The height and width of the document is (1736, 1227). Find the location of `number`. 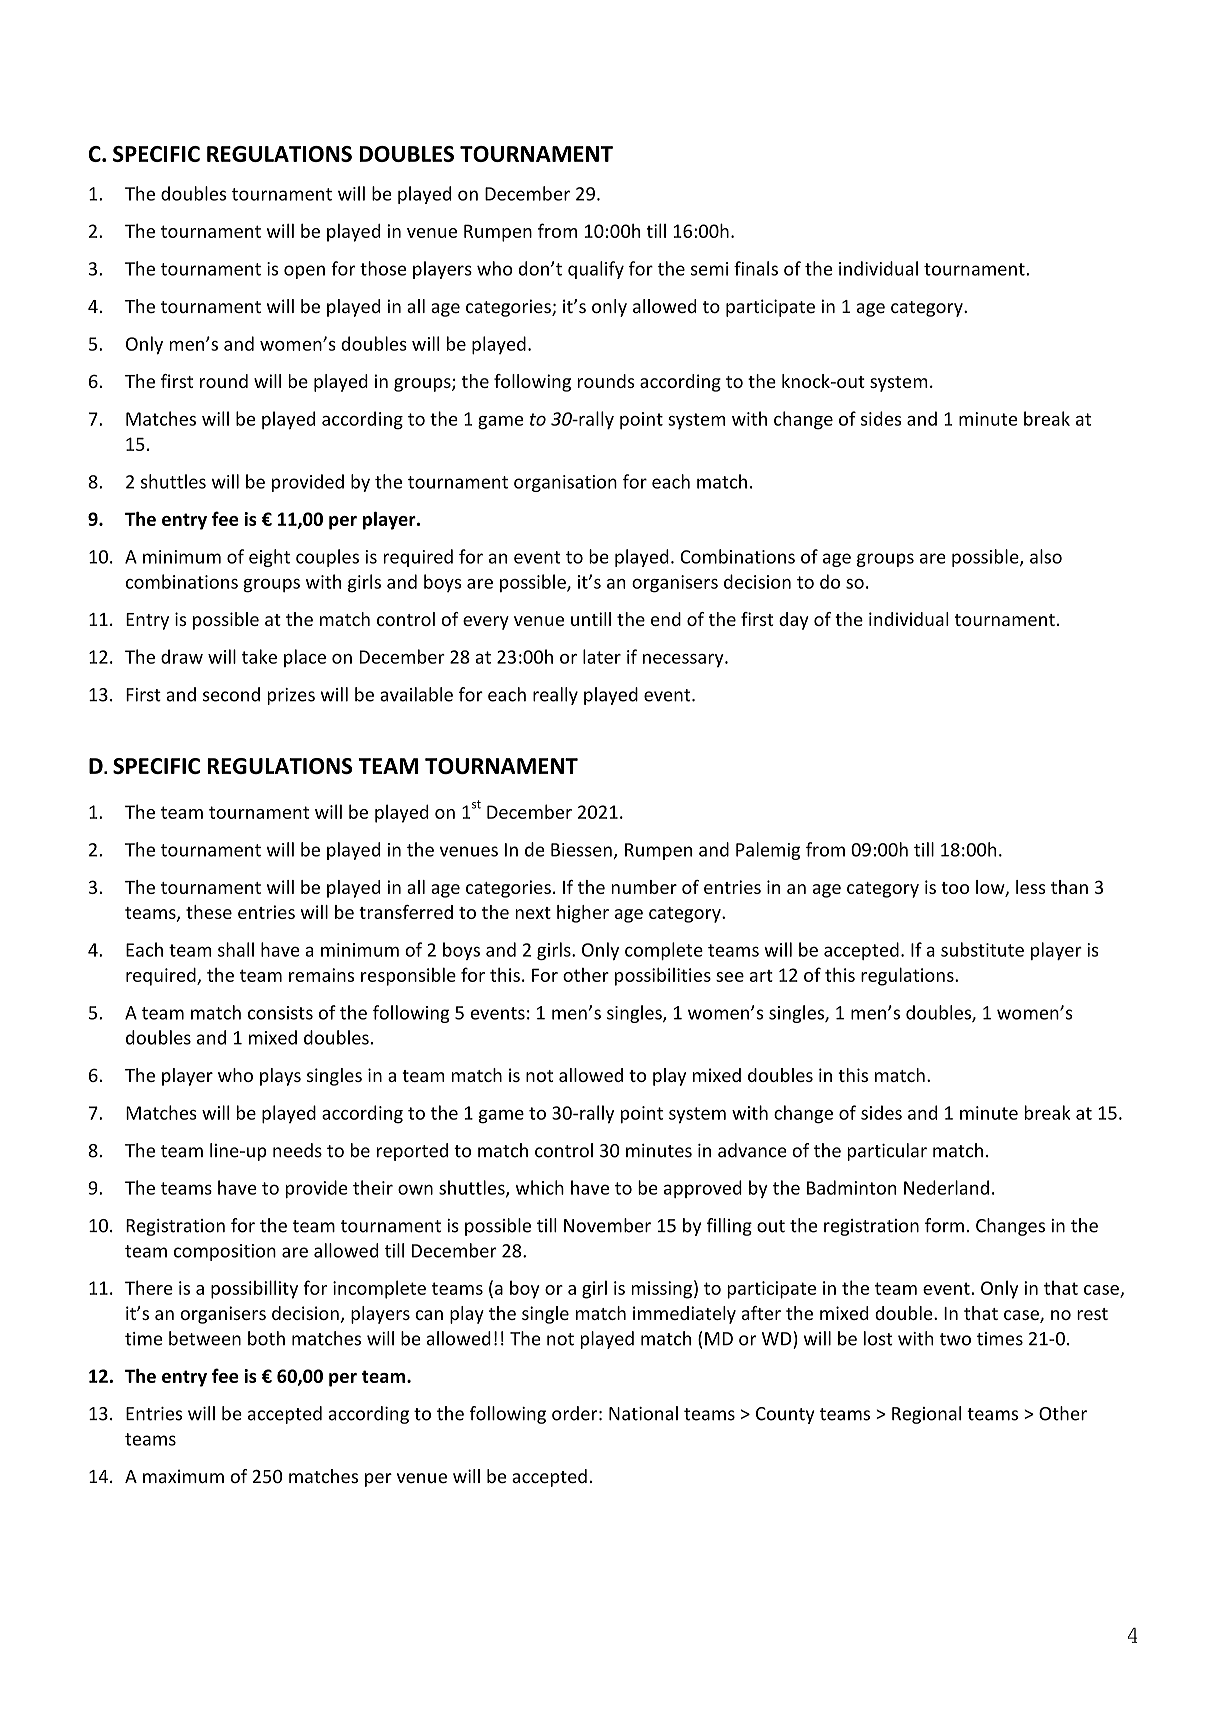

number is located at coordinates (644, 887).
